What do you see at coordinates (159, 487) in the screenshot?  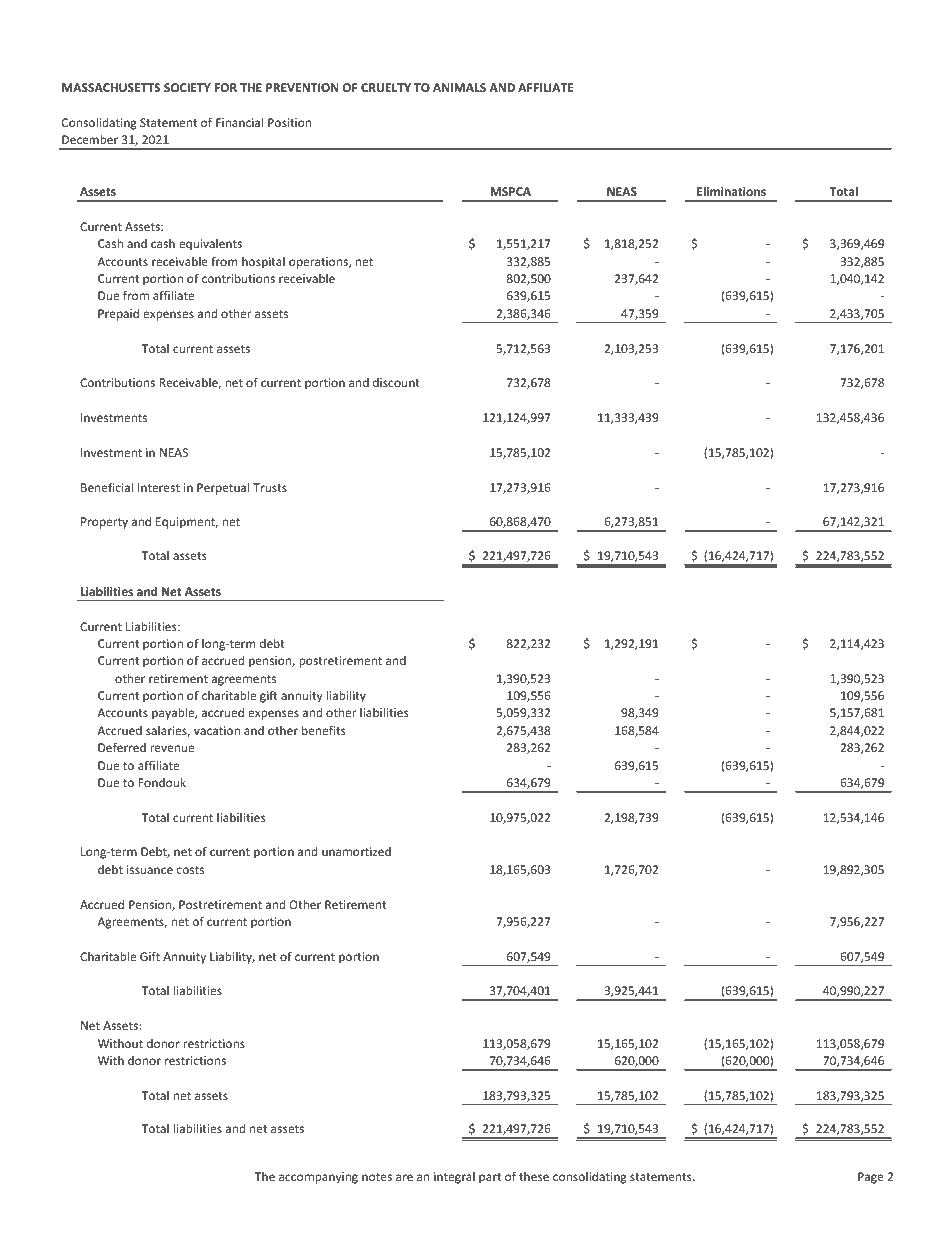 I see `Interest` at bounding box center [159, 487].
